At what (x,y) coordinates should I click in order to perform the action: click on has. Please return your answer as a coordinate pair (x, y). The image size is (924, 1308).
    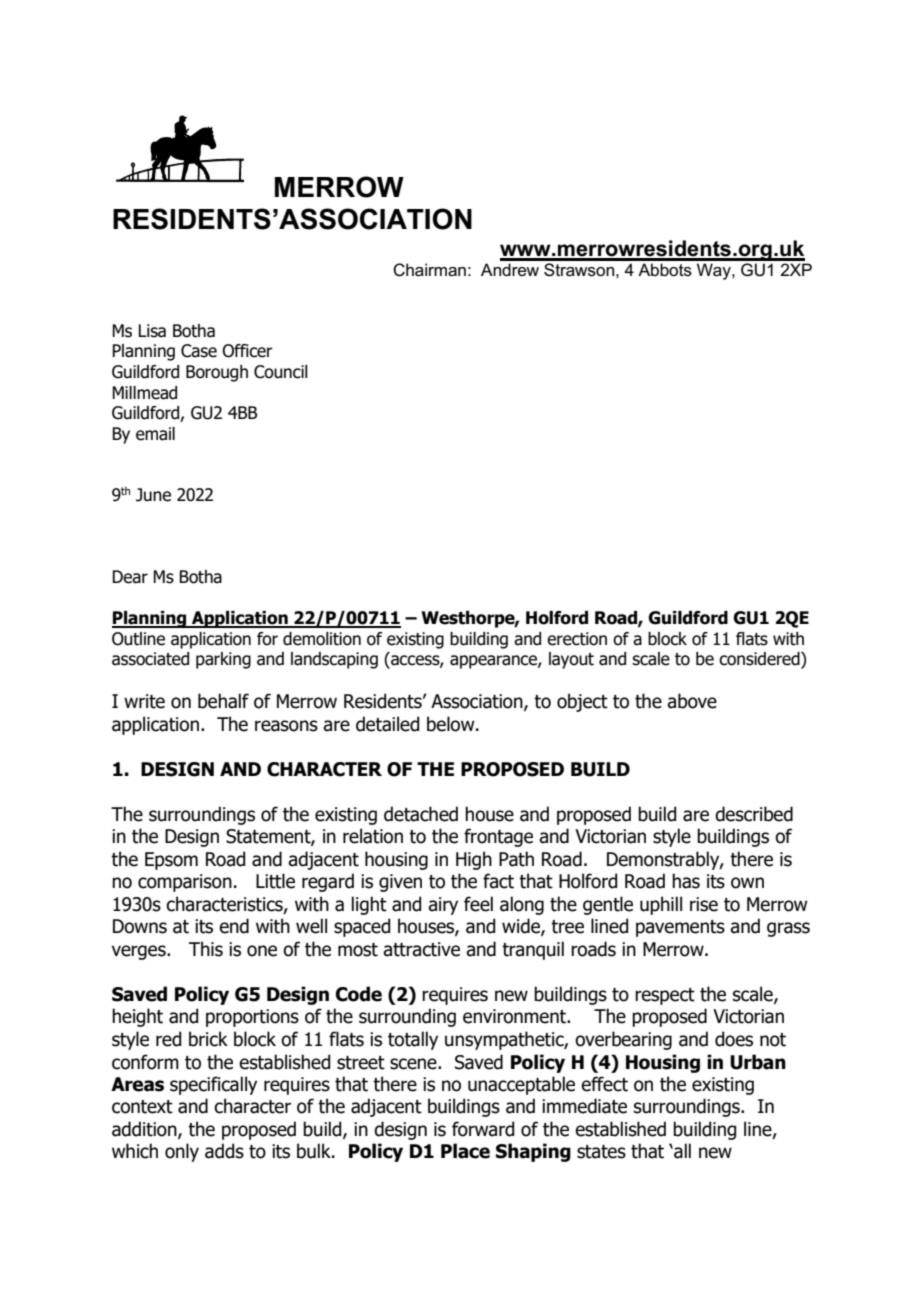
    Looking at the image, I should click on (686, 881).
